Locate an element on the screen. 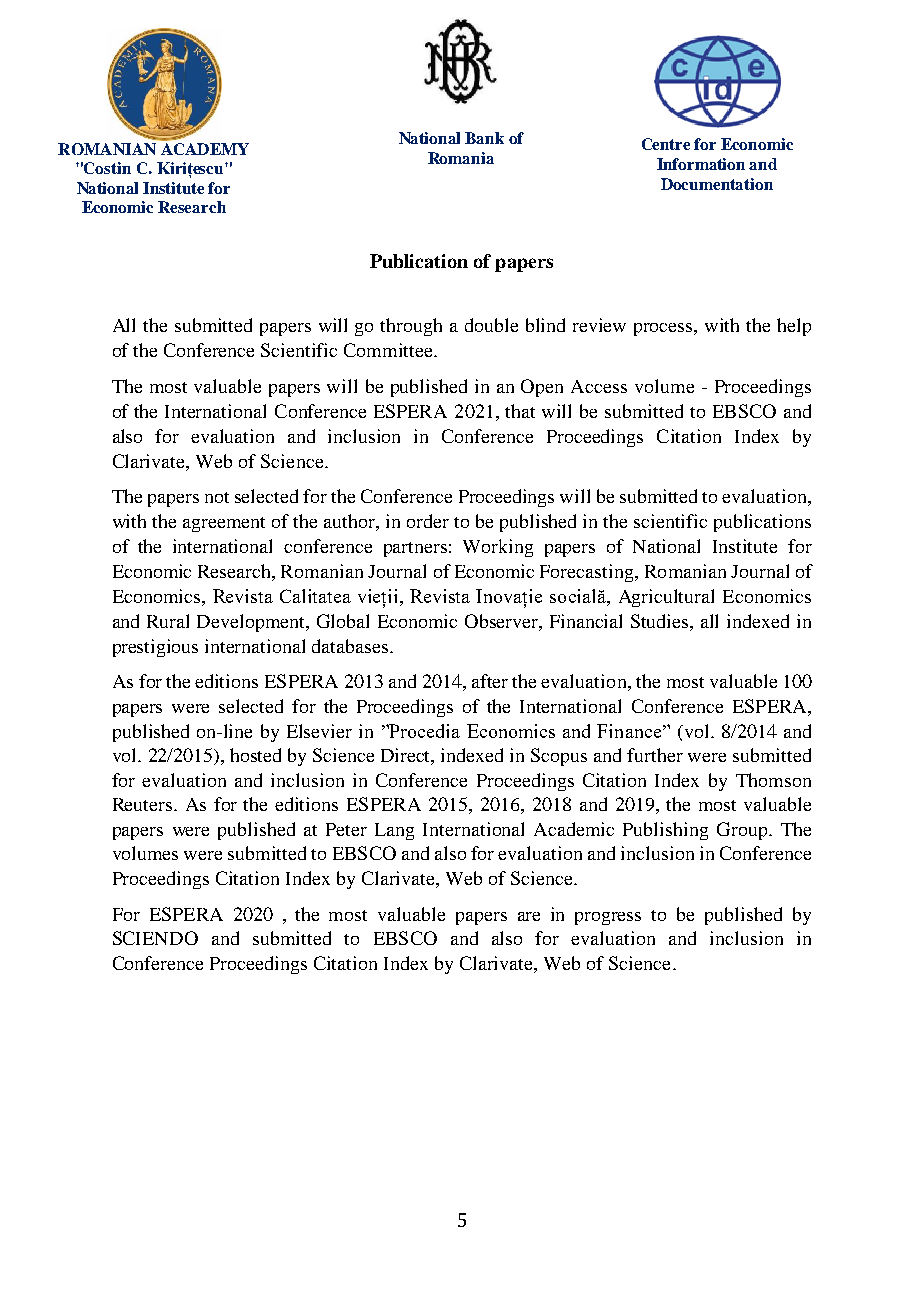 The height and width of the screenshot is (1308, 924). Development is located at coordinates (252, 623).
